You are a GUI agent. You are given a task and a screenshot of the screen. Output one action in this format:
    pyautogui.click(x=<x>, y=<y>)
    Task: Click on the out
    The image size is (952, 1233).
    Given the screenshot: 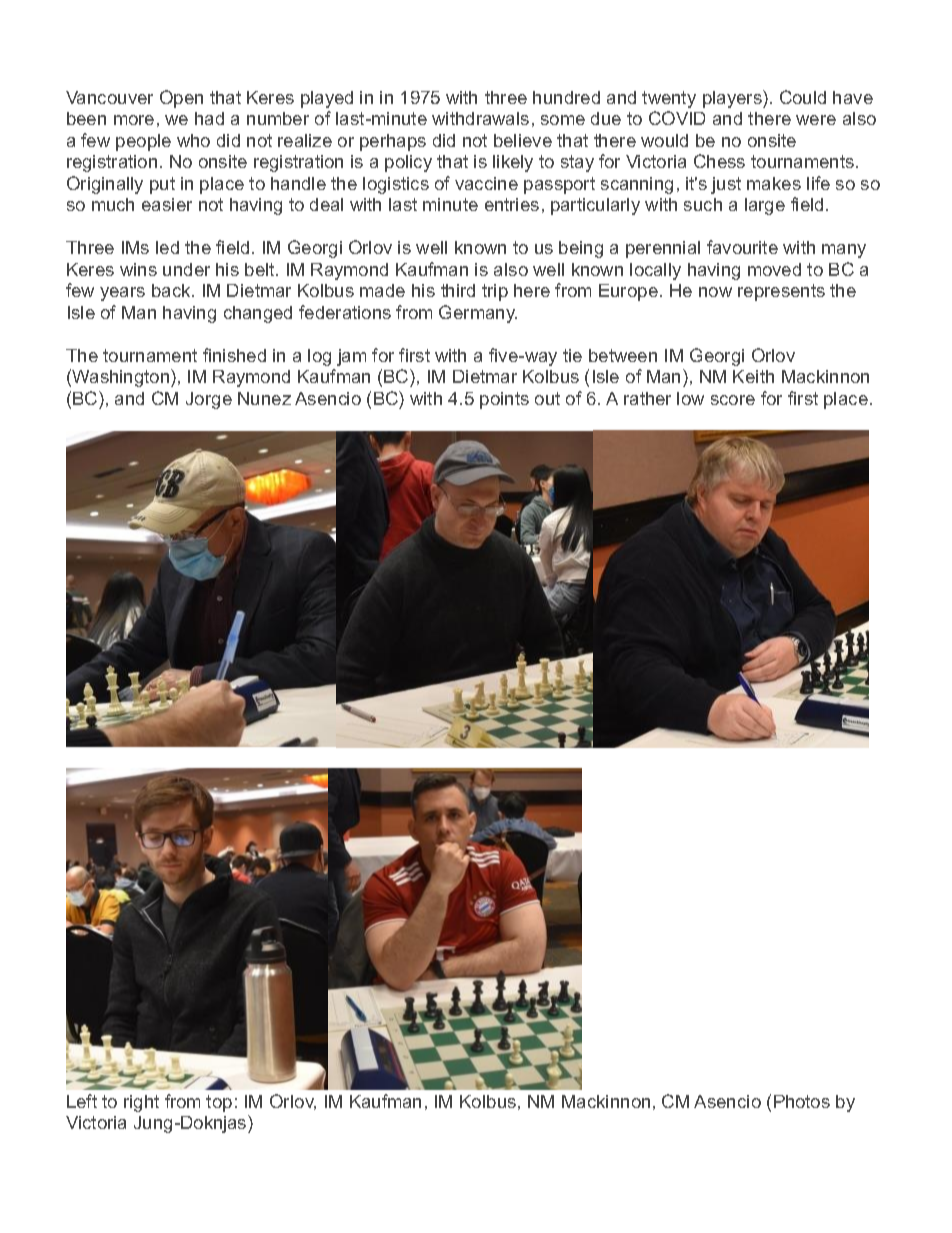 What is the action you would take?
    pyautogui.click(x=547, y=398)
